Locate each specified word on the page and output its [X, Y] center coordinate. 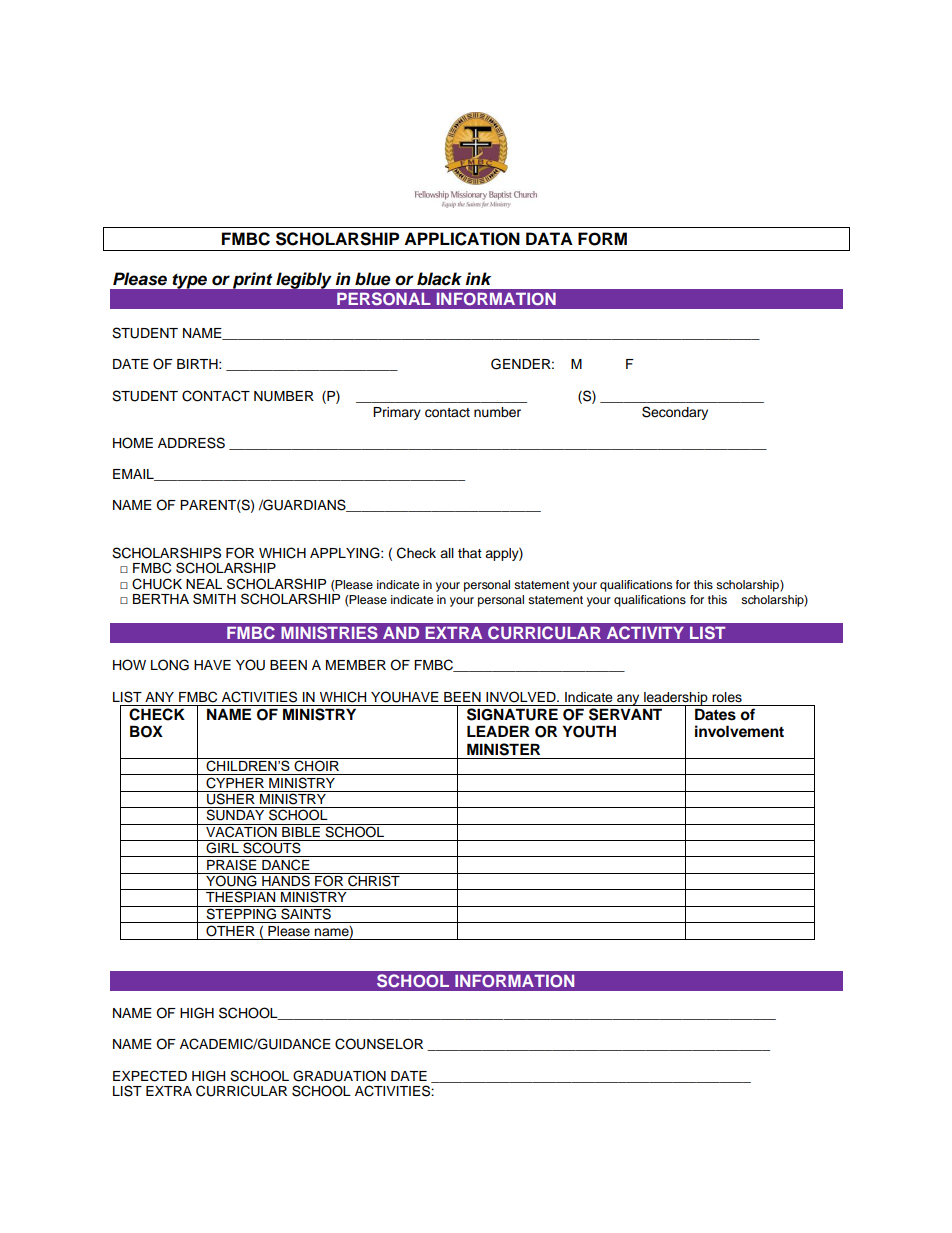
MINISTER [503, 749]
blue [373, 279]
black [439, 279]
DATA [549, 238]
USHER [231, 798]
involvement [739, 731]
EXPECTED [150, 1076]
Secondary [675, 413]
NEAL [204, 584]
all [447, 553]
